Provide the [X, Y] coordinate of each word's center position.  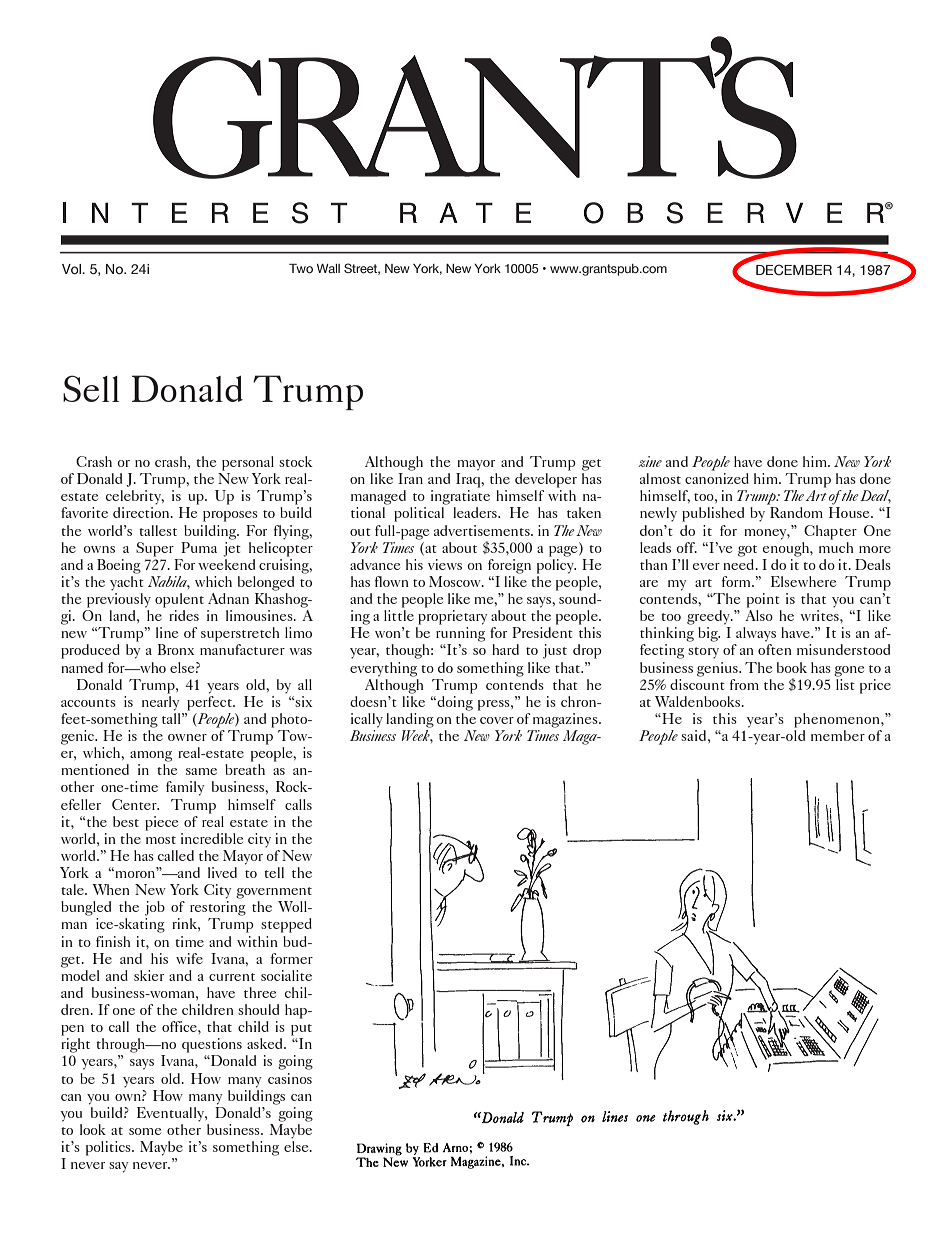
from [744, 684]
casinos [290, 1078]
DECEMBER [794, 269]
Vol [72, 269]
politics [109, 1148]
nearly [161, 702]
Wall [328, 268]
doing [454, 702]
